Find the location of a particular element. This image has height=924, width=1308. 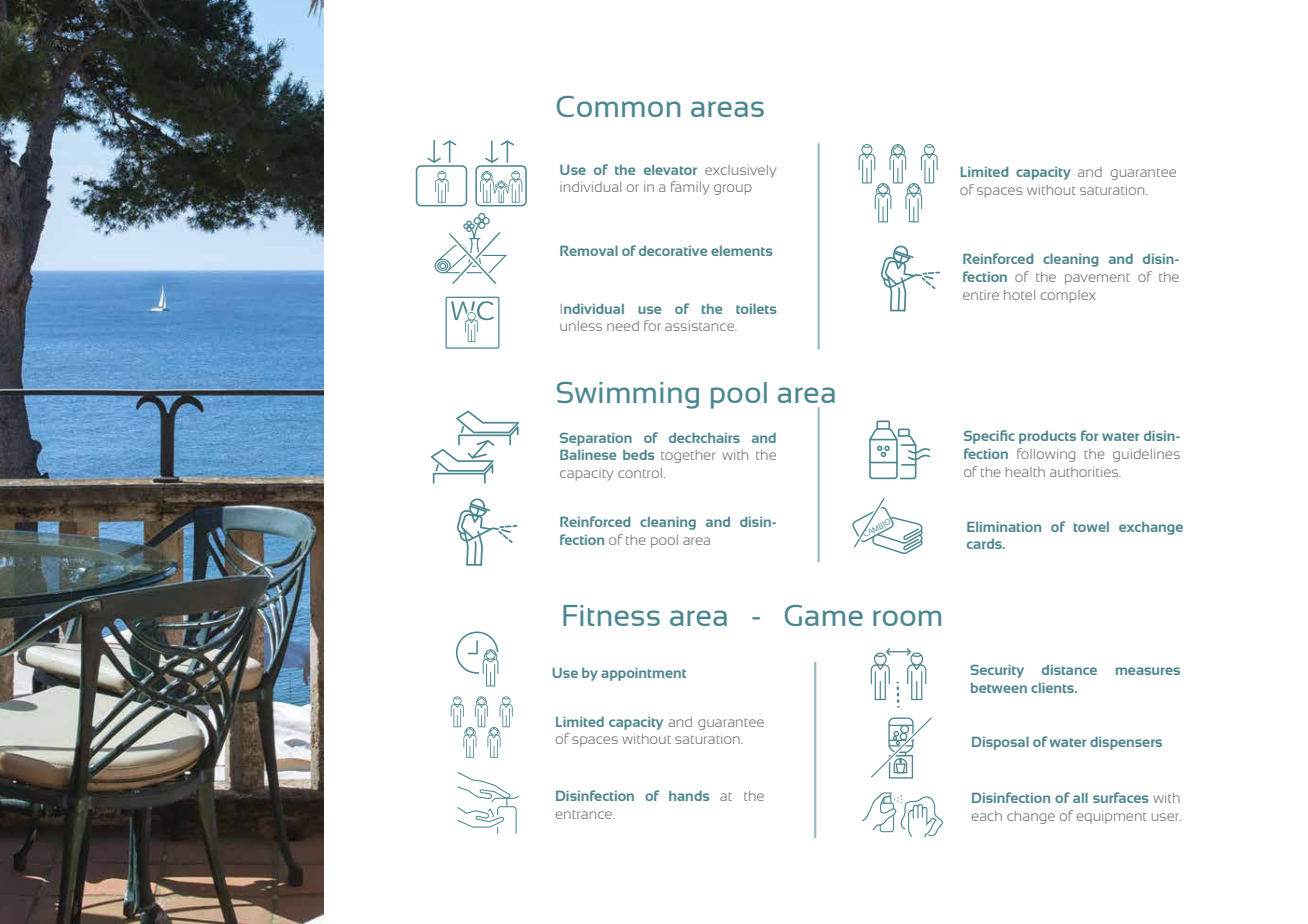

each is located at coordinates (987, 816).
